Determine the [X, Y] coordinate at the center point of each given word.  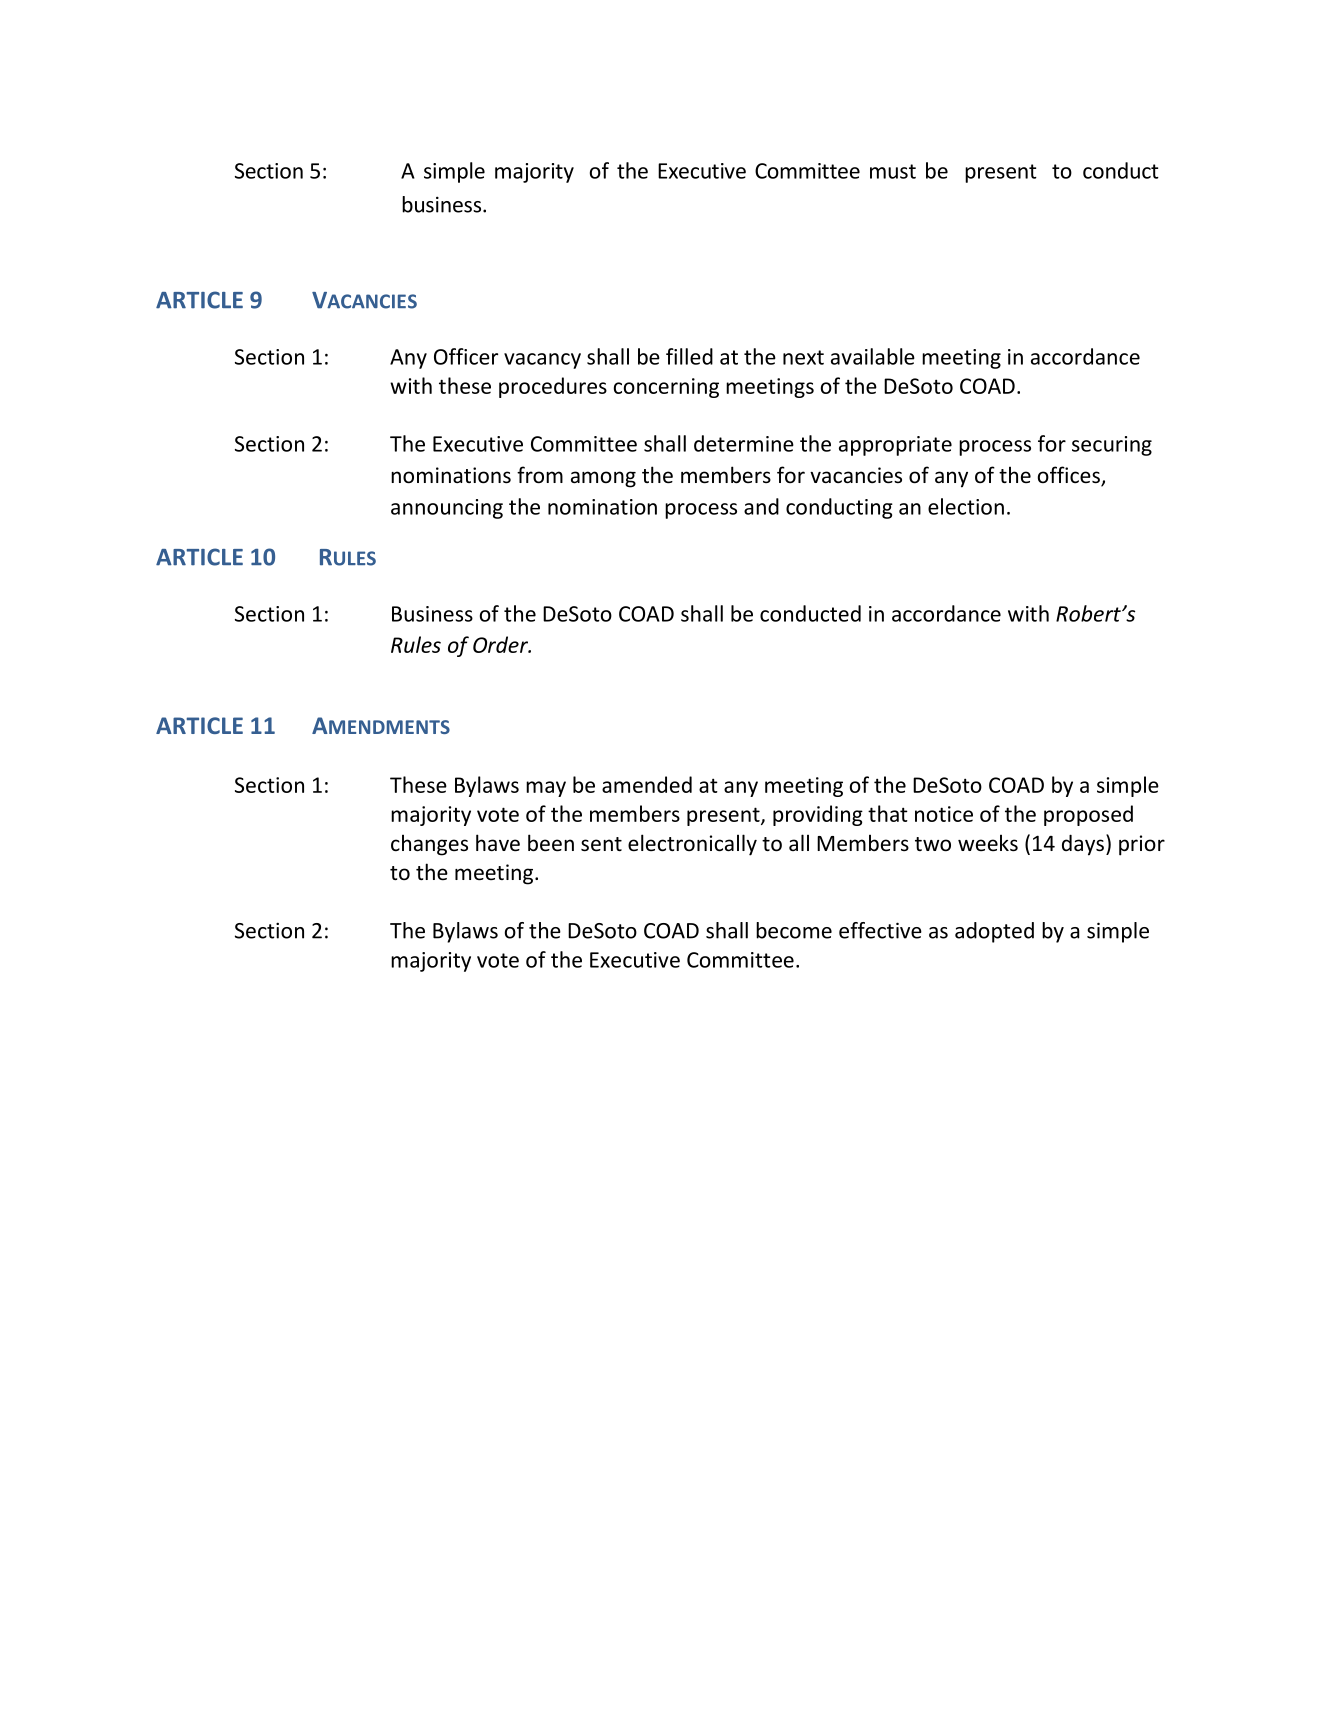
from [540, 475]
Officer [466, 356]
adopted [994, 932]
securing [1112, 446]
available [873, 356]
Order [501, 644]
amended [647, 784]
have [498, 843]
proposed [1088, 815]
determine [744, 443]
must [893, 171]
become [794, 930]
